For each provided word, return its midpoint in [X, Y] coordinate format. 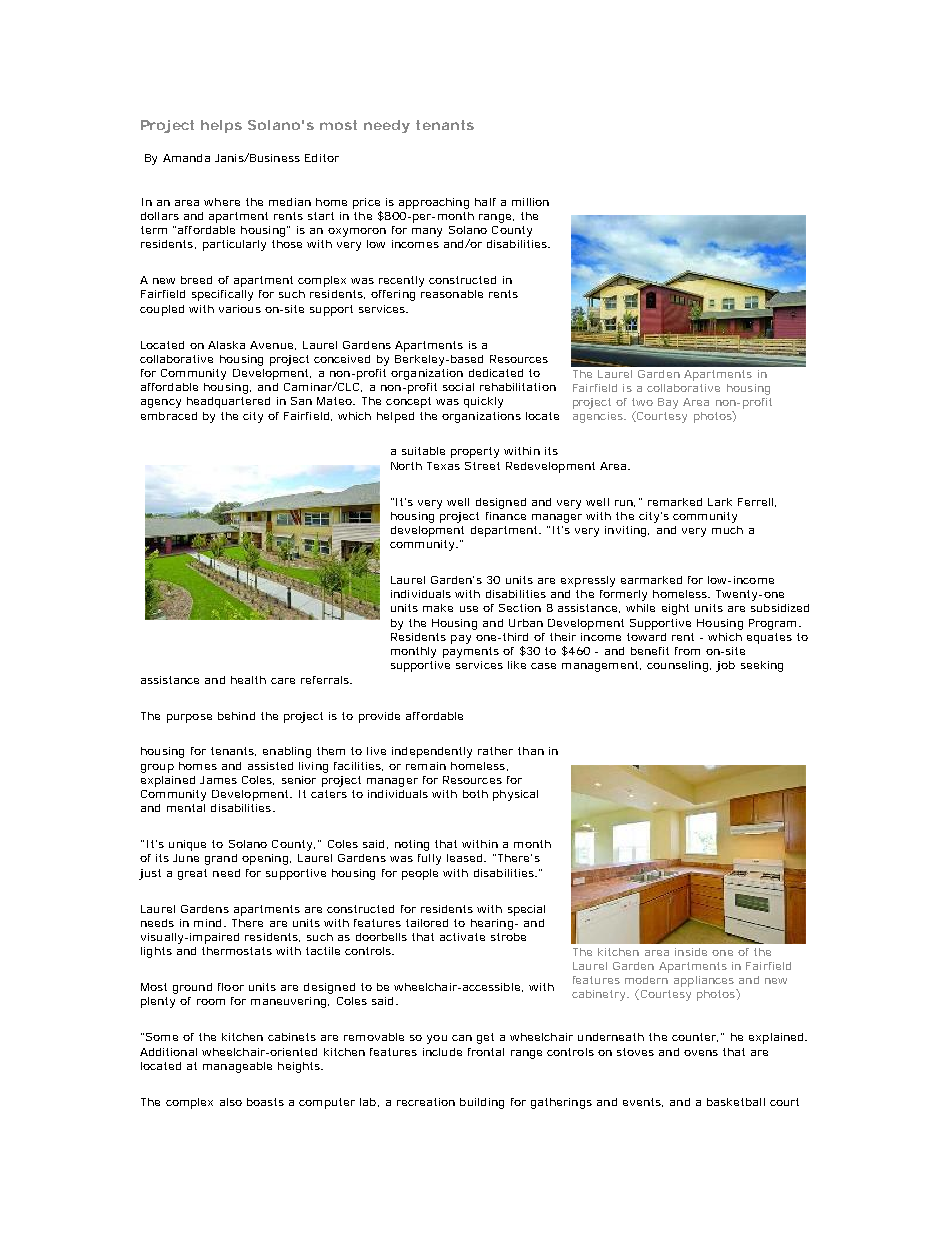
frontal [486, 1052]
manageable [237, 1067]
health [248, 680]
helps [221, 126]
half [485, 202]
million [530, 202]
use [469, 609]
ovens [701, 1053]
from [687, 651]
